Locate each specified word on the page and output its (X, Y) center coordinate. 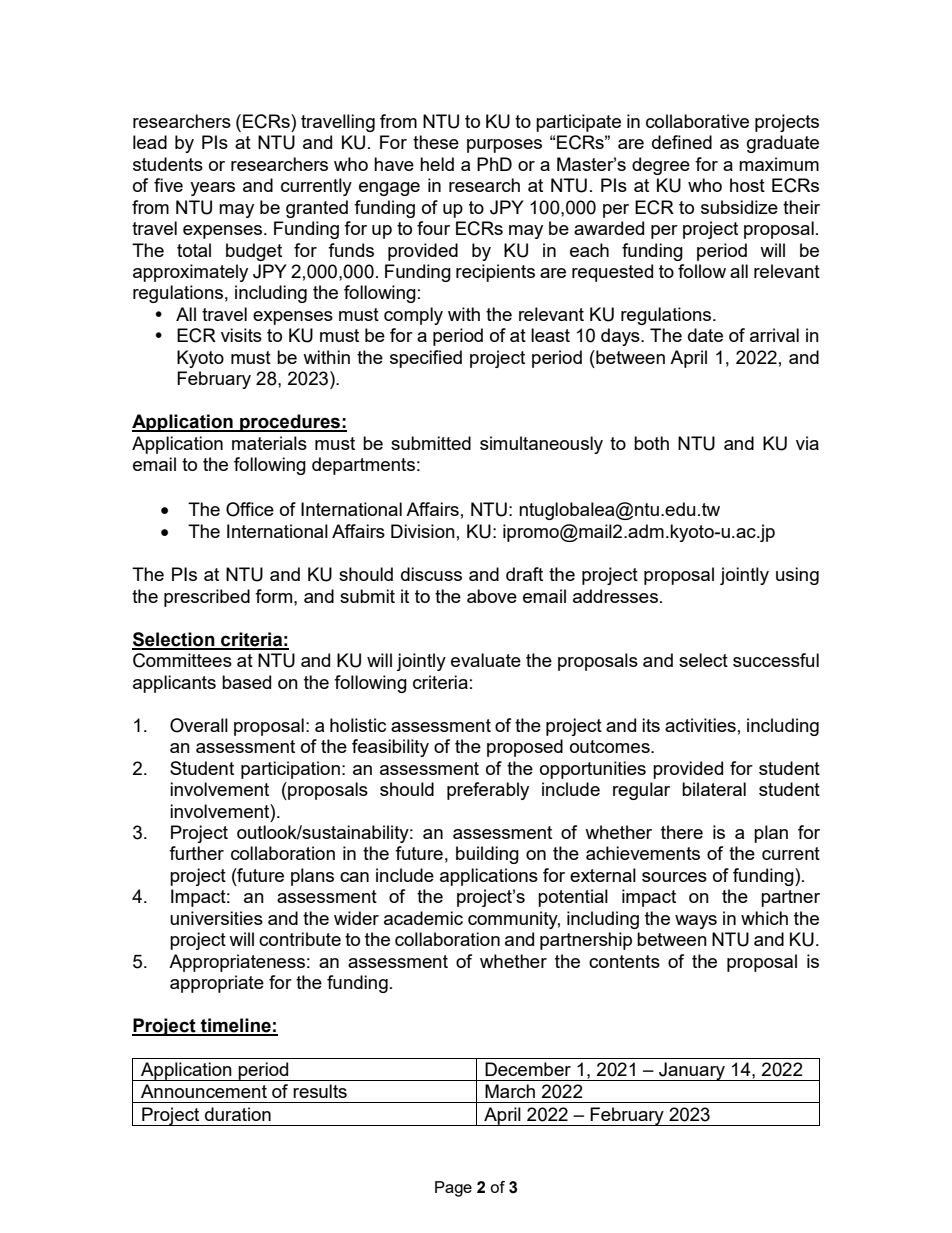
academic (423, 918)
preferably (488, 791)
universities (216, 918)
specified (426, 359)
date (705, 335)
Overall (199, 725)
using (797, 576)
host (747, 185)
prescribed (207, 598)
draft (524, 574)
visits (241, 335)
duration (238, 1114)
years (212, 189)
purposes (504, 146)
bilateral (714, 789)
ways (696, 922)
